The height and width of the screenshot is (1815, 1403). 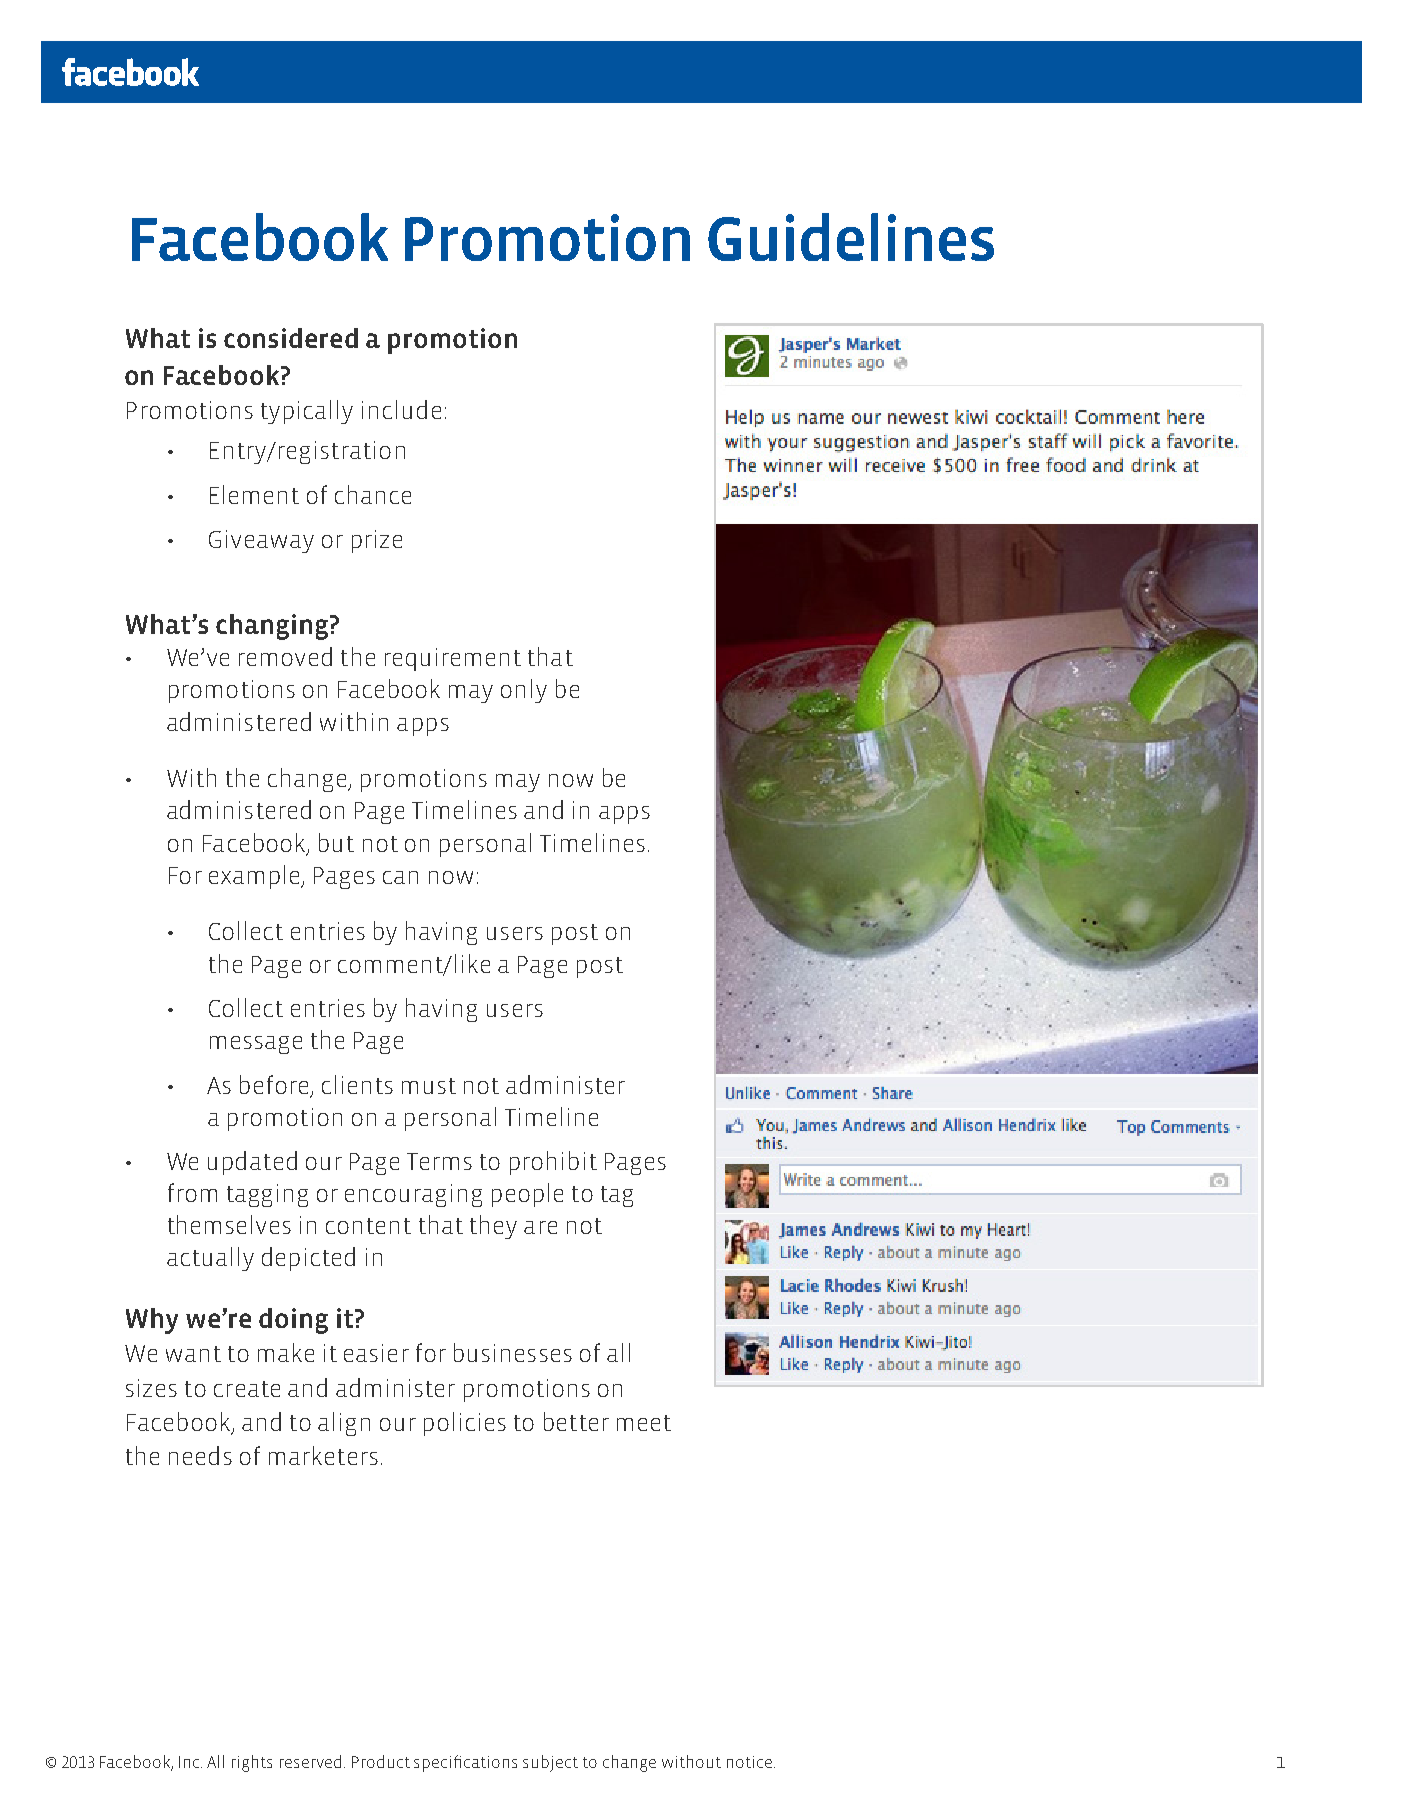 What do you see at coordinates (513, 1352) in the screenshot?
I see `businesses` at bounding box center [513, 1352].
